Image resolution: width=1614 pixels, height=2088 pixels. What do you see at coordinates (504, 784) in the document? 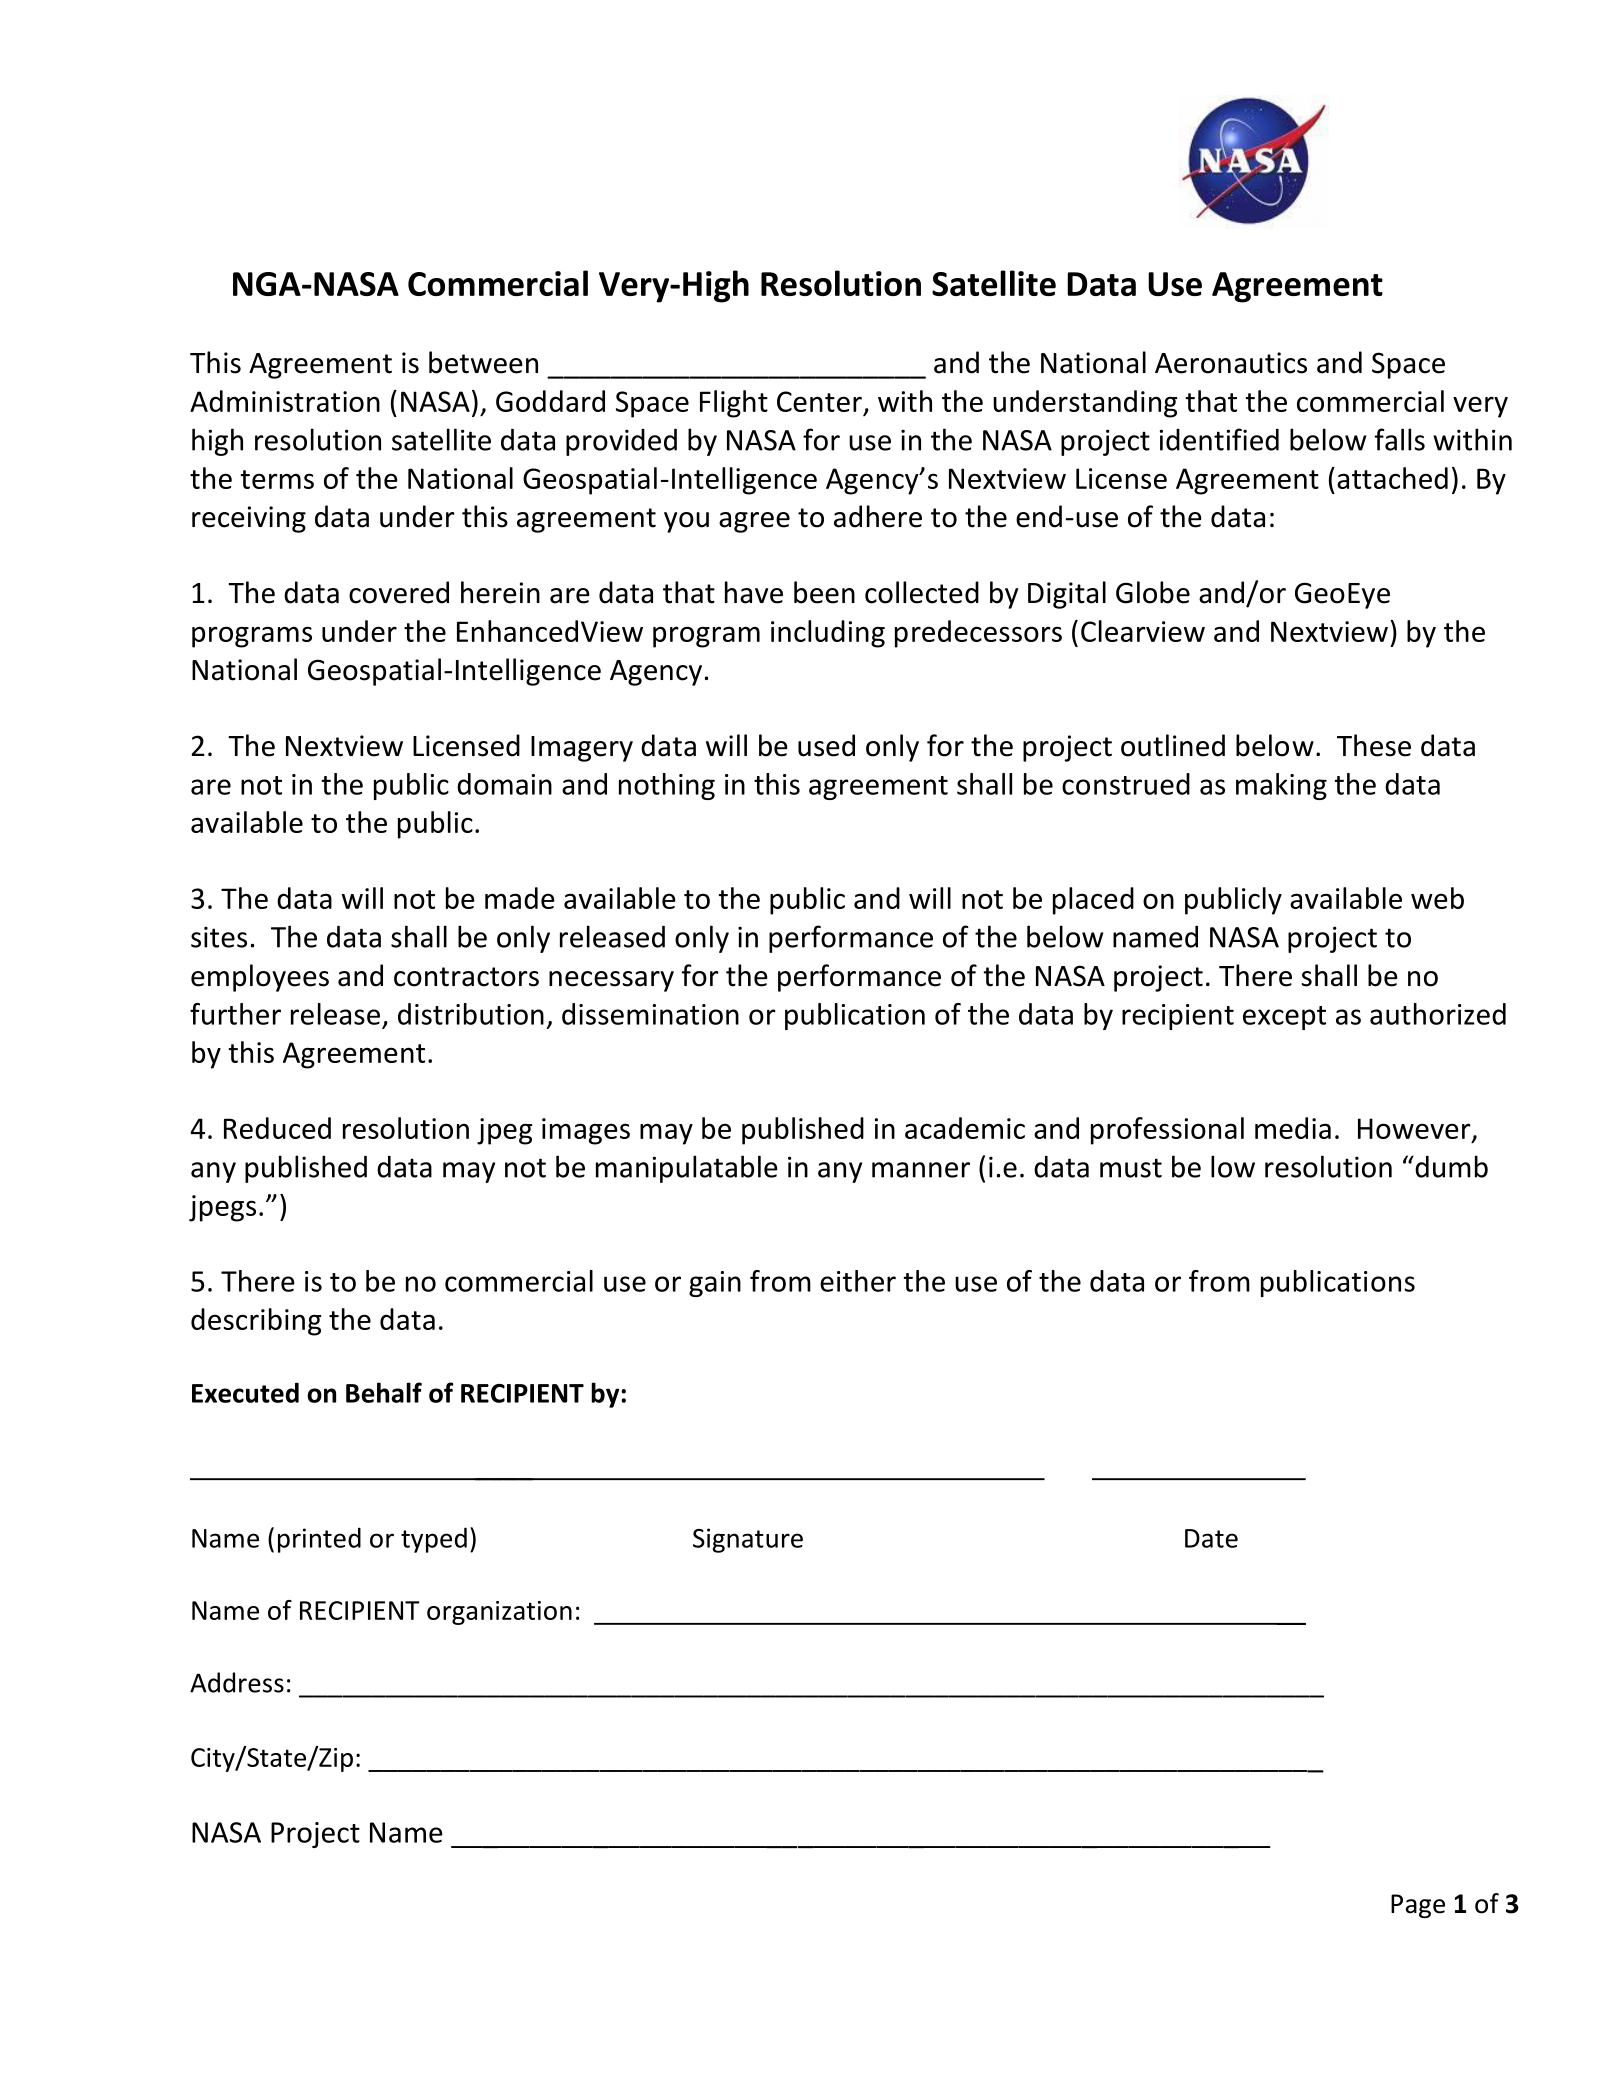
I see `domain` at bounding box center [504, 784].
